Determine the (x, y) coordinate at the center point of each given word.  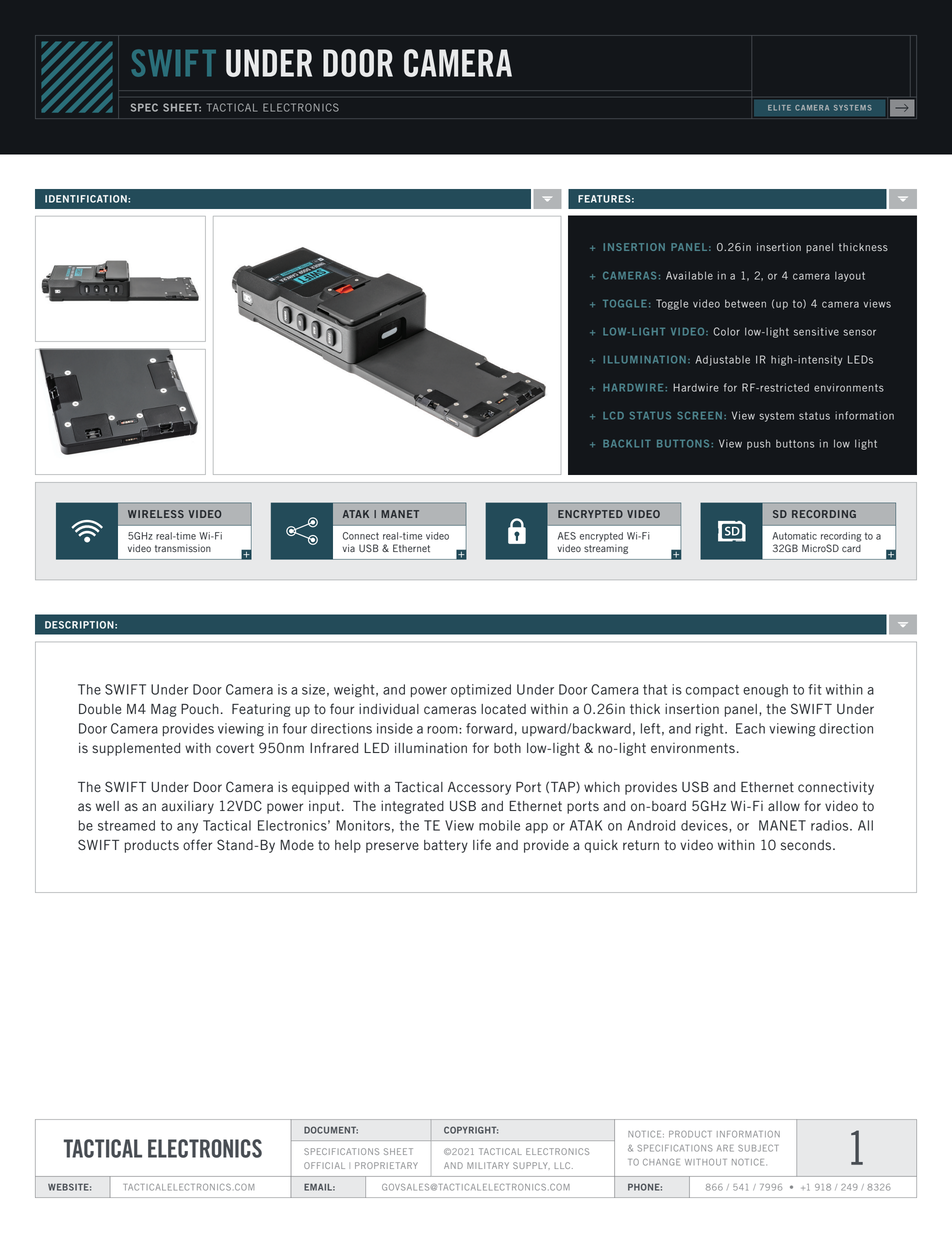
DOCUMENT (331, 1130)
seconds (807, 845)
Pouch (200, 709)
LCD (613, 416)
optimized (481, 690)
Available (689, 275)
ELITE (779, 108)
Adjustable (722, 360)
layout (850, 277)
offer (197, 844)
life (482, 844)
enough (765, 691)
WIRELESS (156, 514)
